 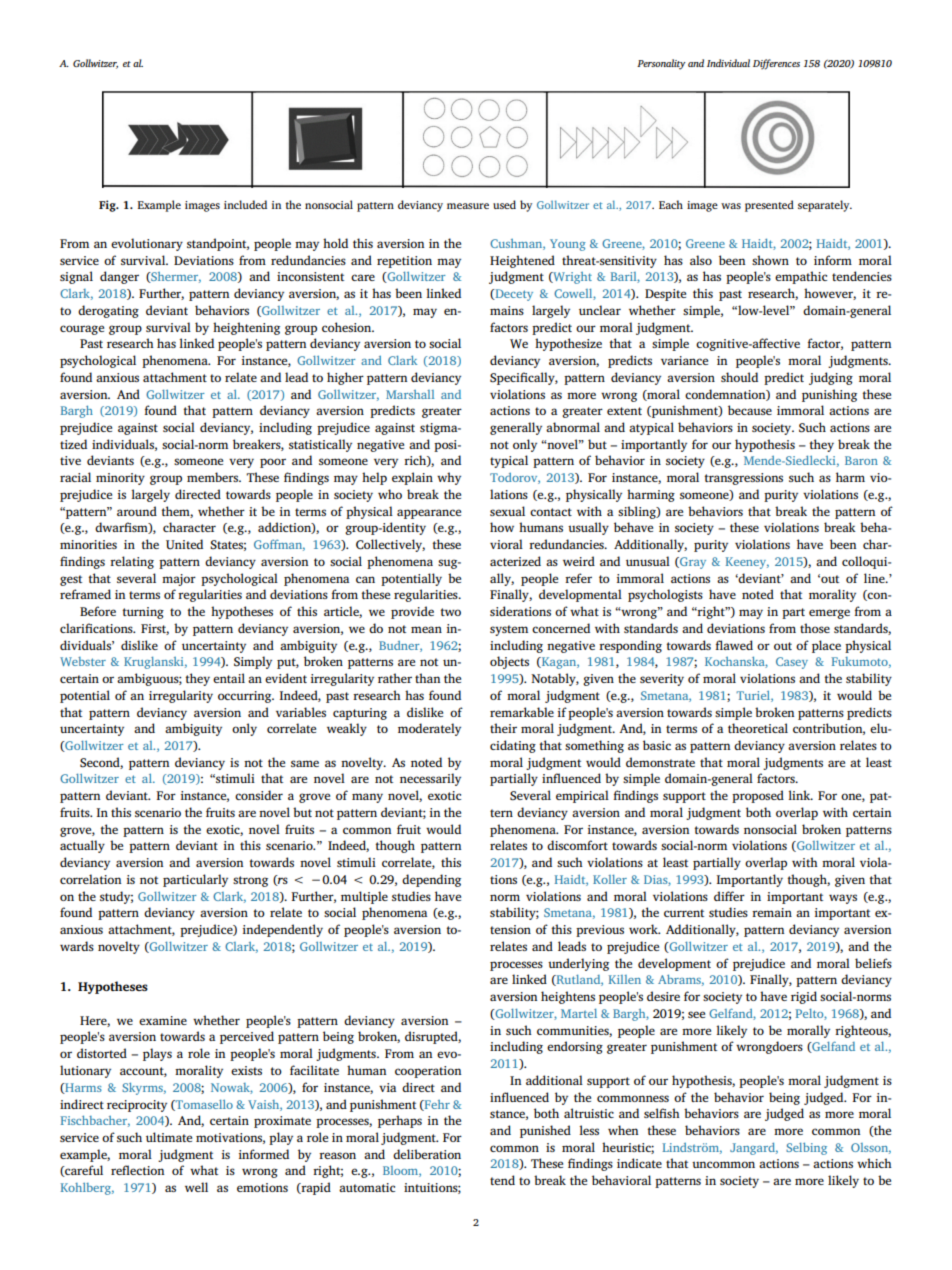 What do you see at coordinates (750, 410) in the screenshot?
I see `because` at bounding box center [750, 410].
